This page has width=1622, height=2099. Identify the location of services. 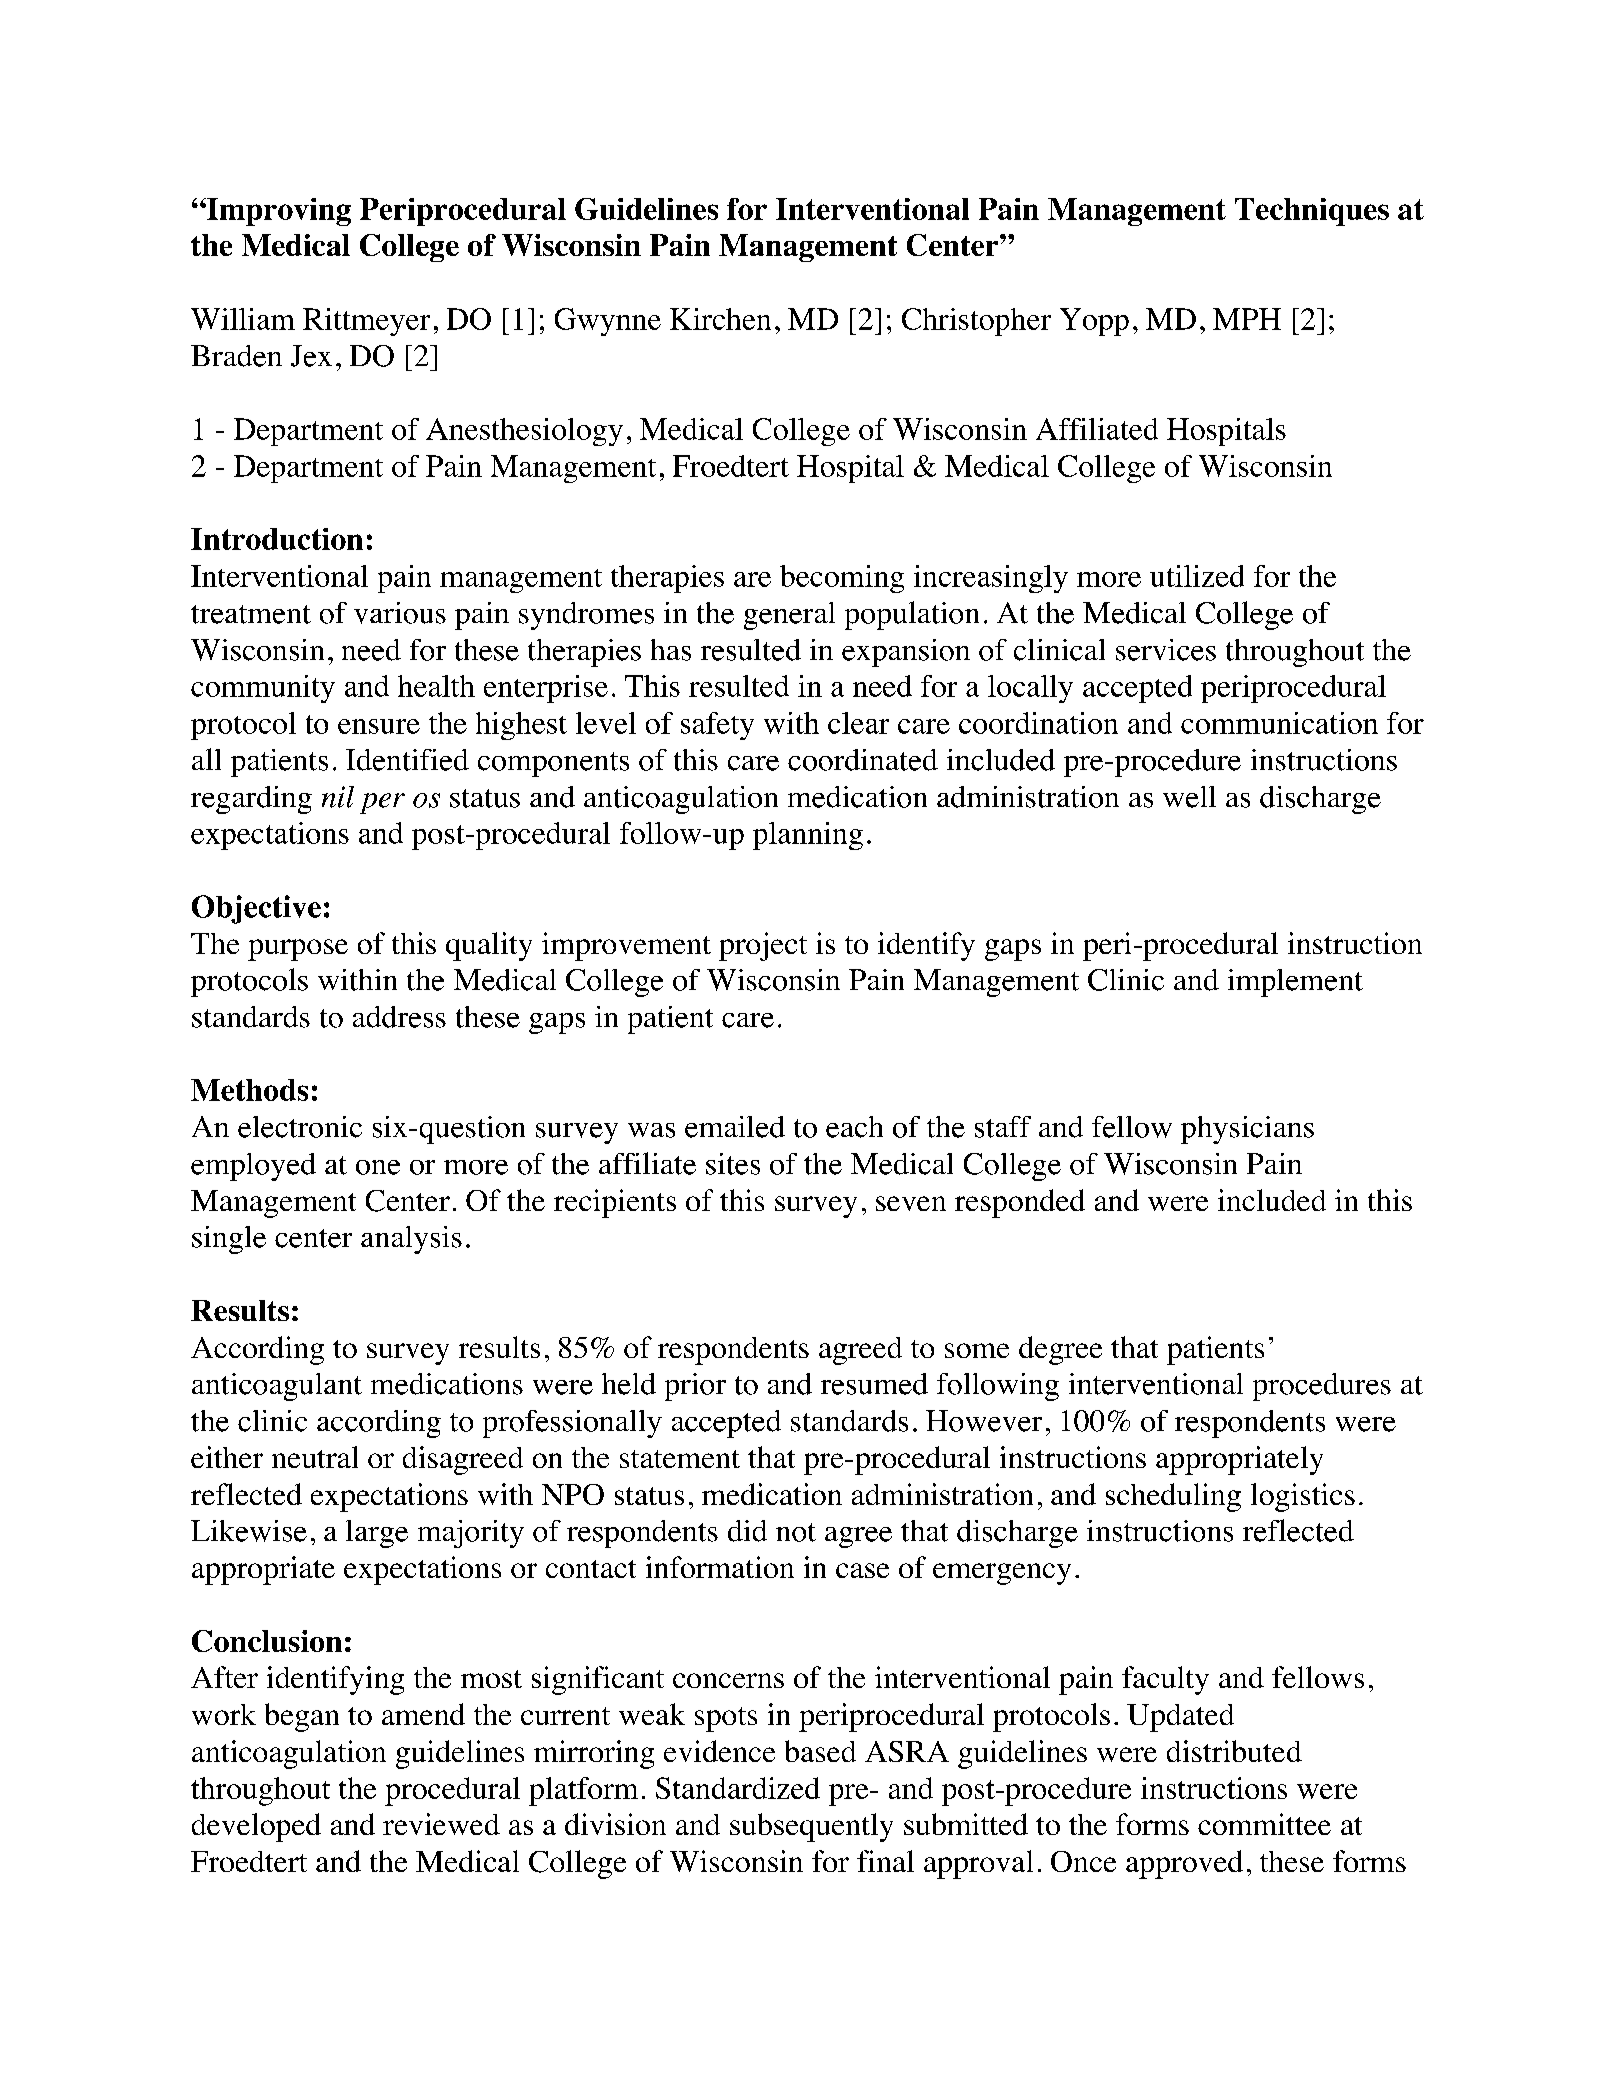
(1166, 650).
